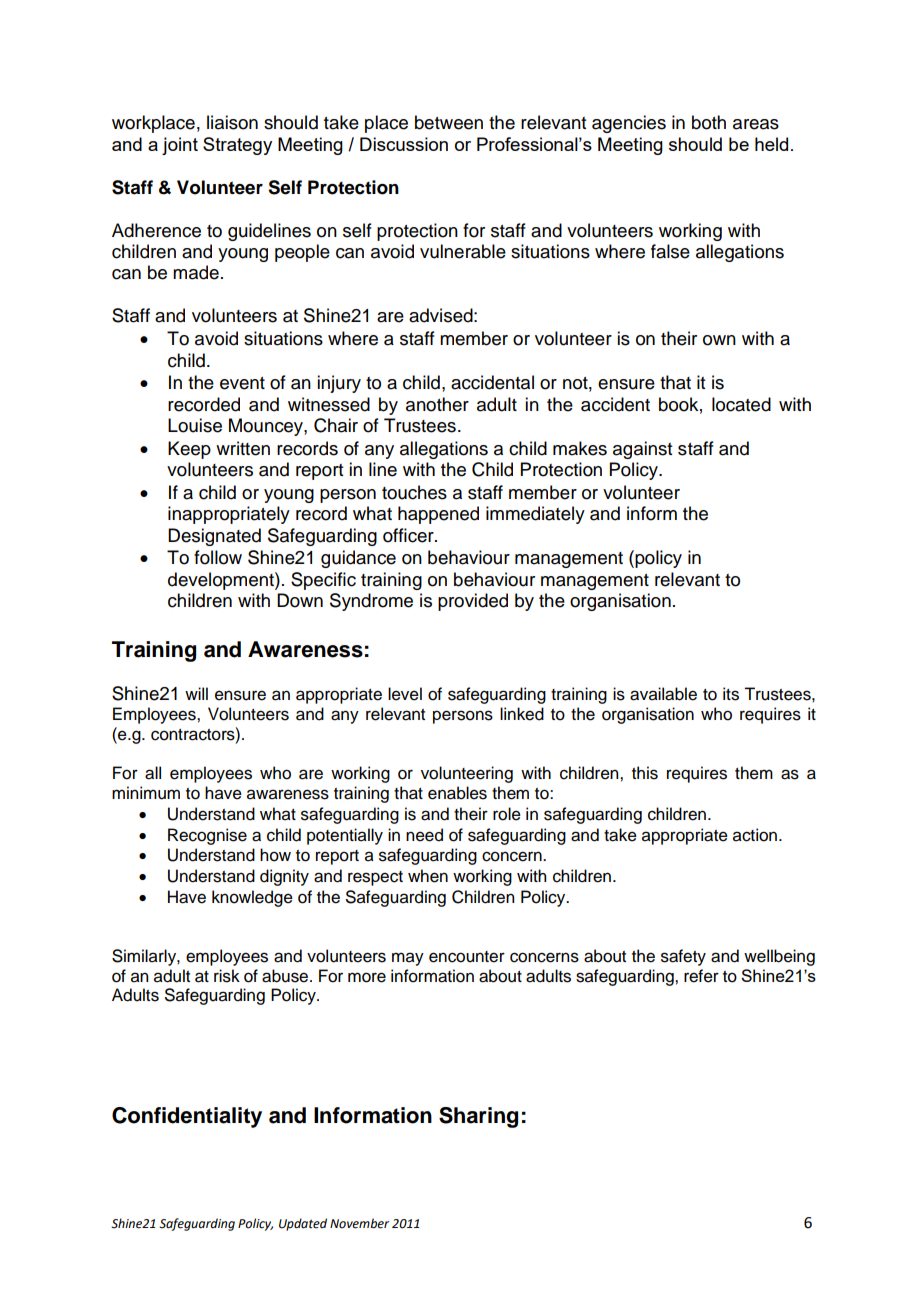 The image size is (924, 1308). I want to click on Sharing, so click(478, 1117).
